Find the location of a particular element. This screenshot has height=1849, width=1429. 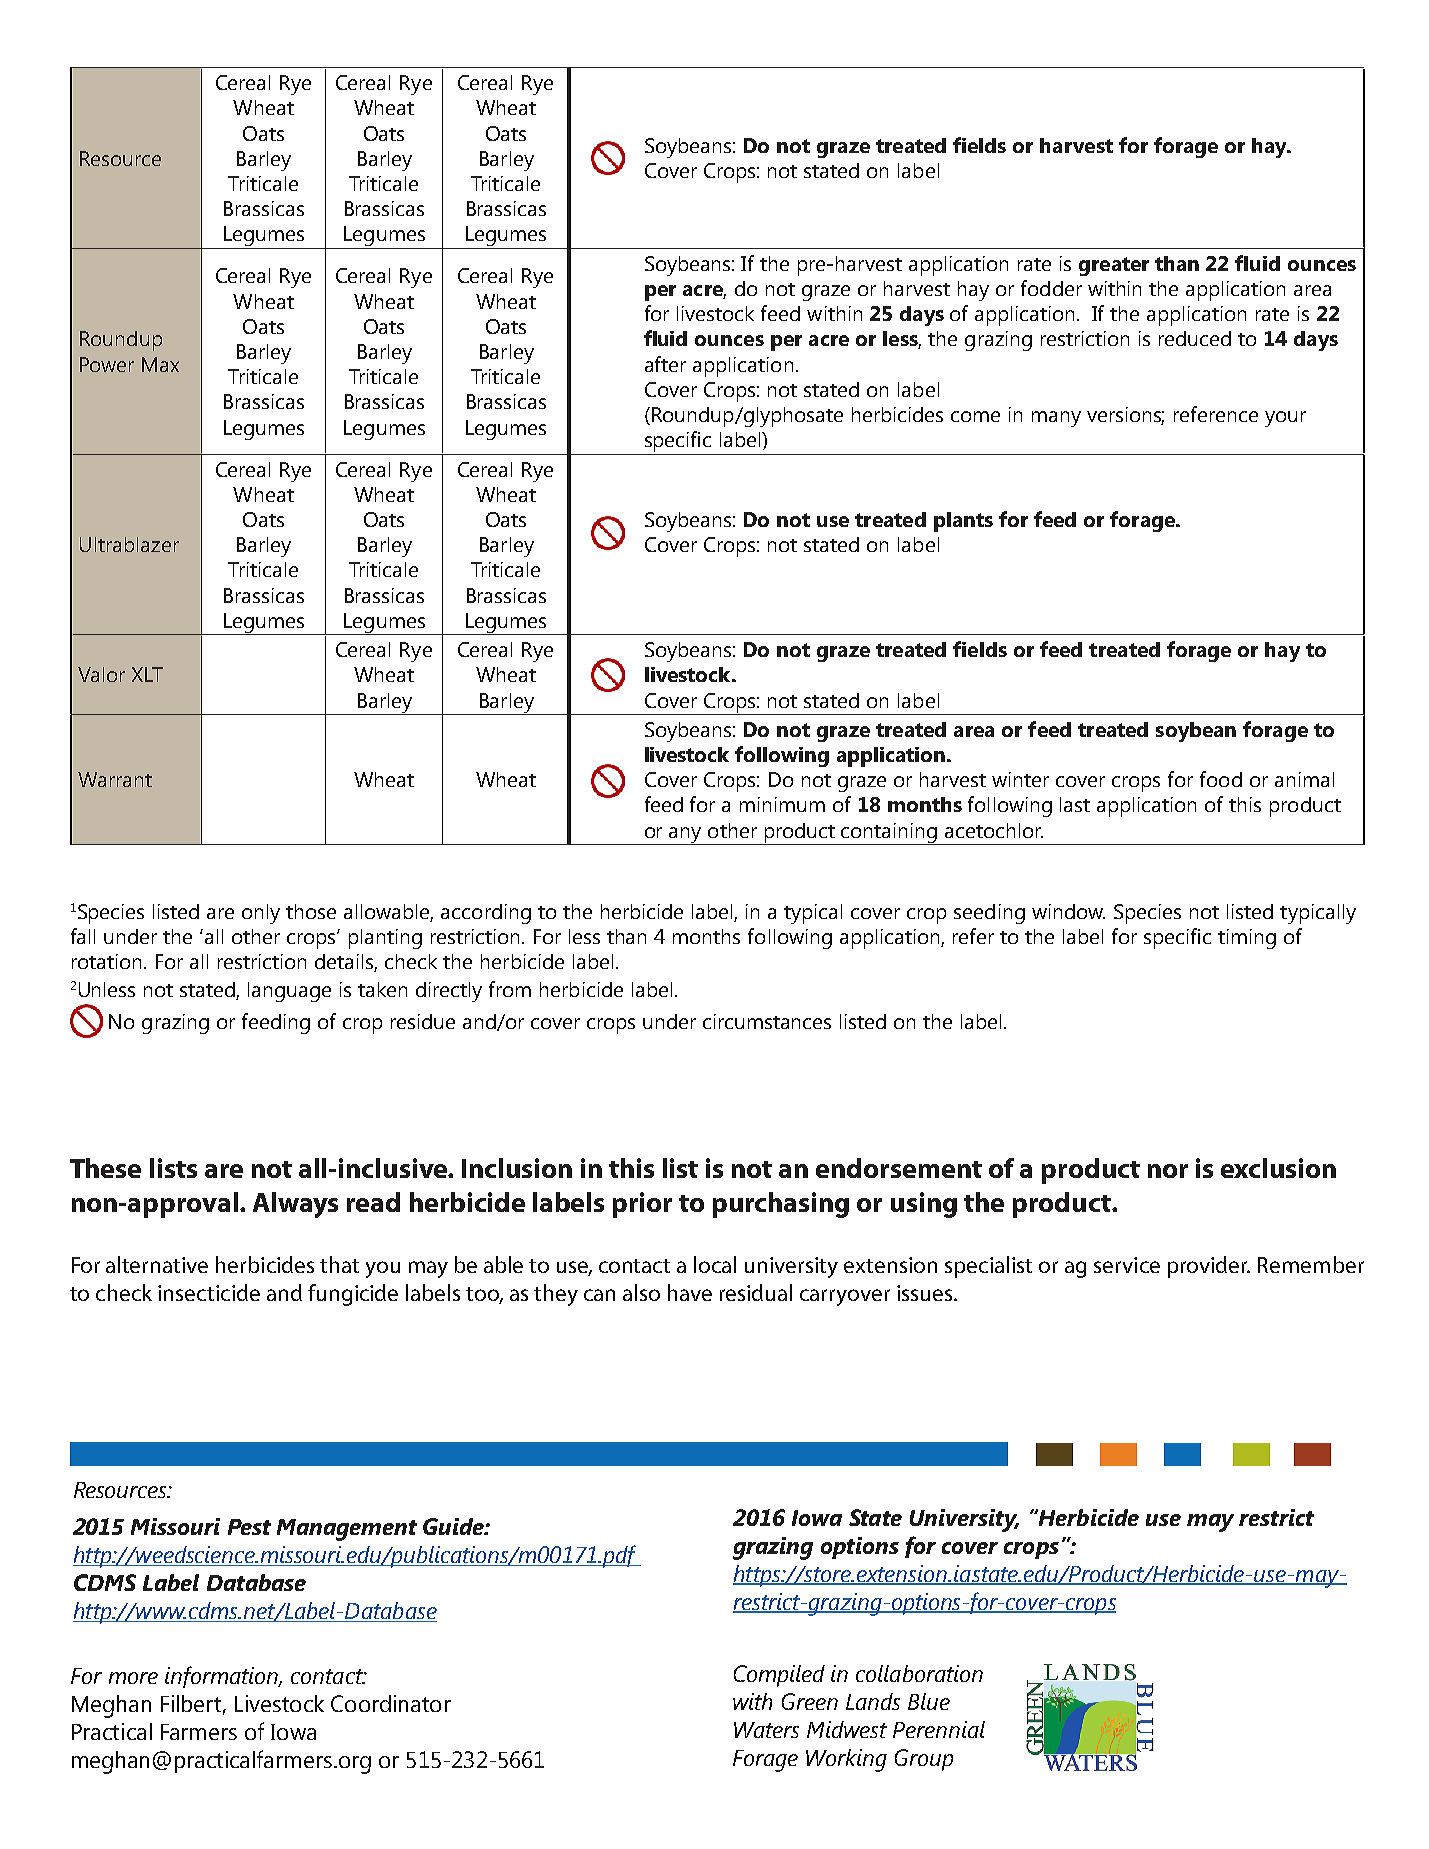

provider is located at coordinates (1209, 1267).
